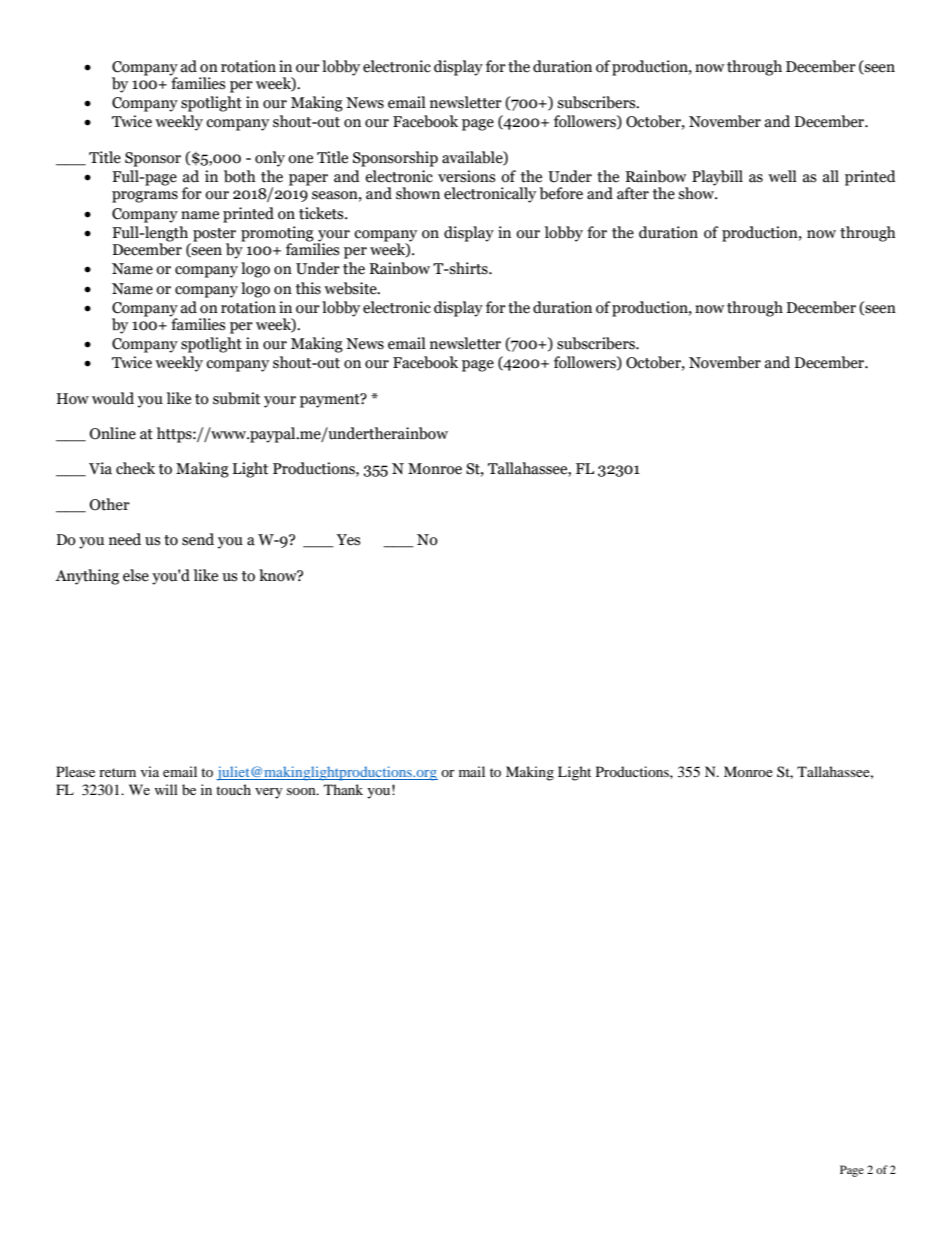 This document has width=952, height=1233. I want to click on versions, so click(466, 176).
